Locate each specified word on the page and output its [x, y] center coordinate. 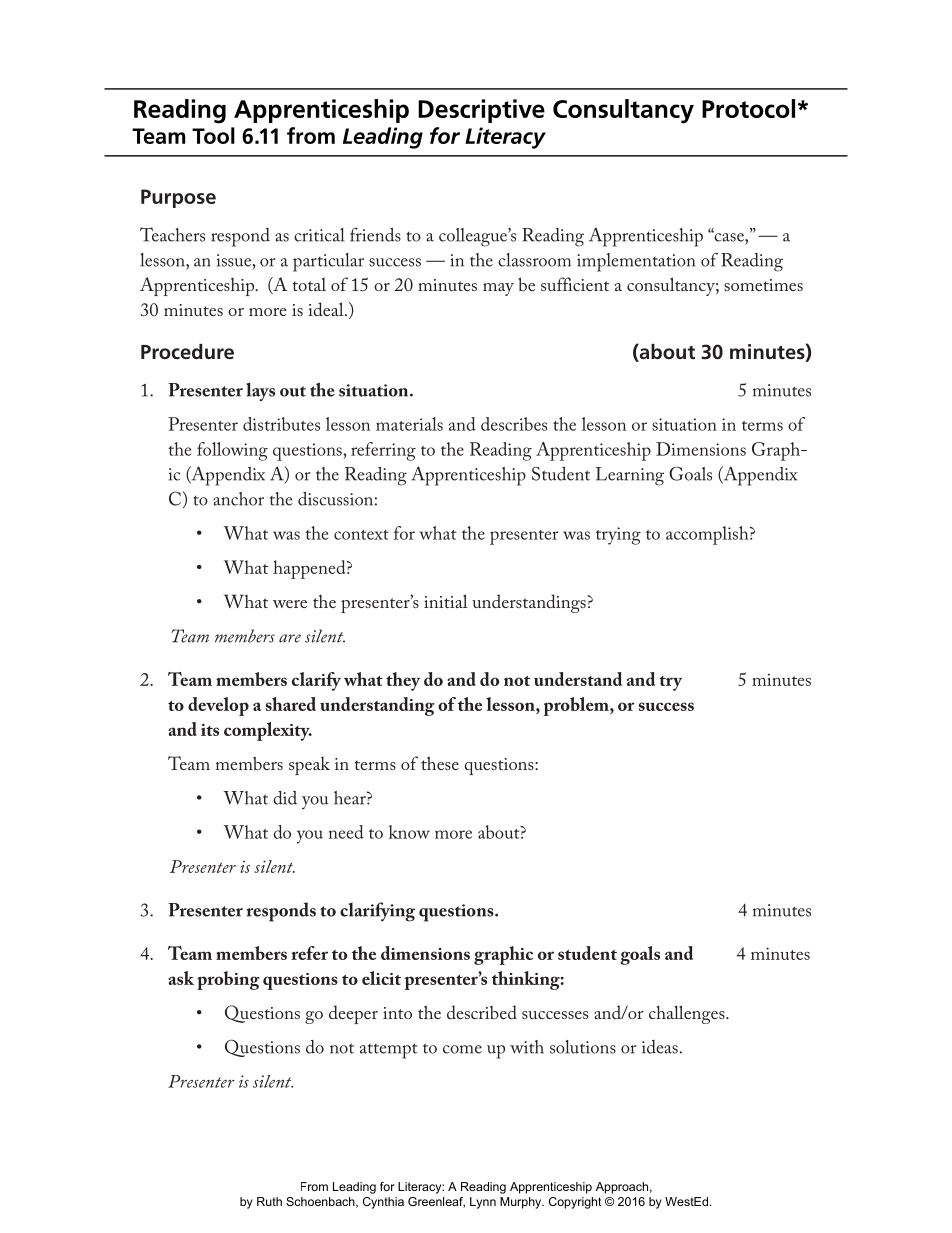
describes [514, 424]
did [285, 798]
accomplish [708, 535]
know [409, 832]
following [232, 451]
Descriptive [481, 111]
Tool [213, 135]
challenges [688, 1014]
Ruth [269, 1201]
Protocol [748, 108]
